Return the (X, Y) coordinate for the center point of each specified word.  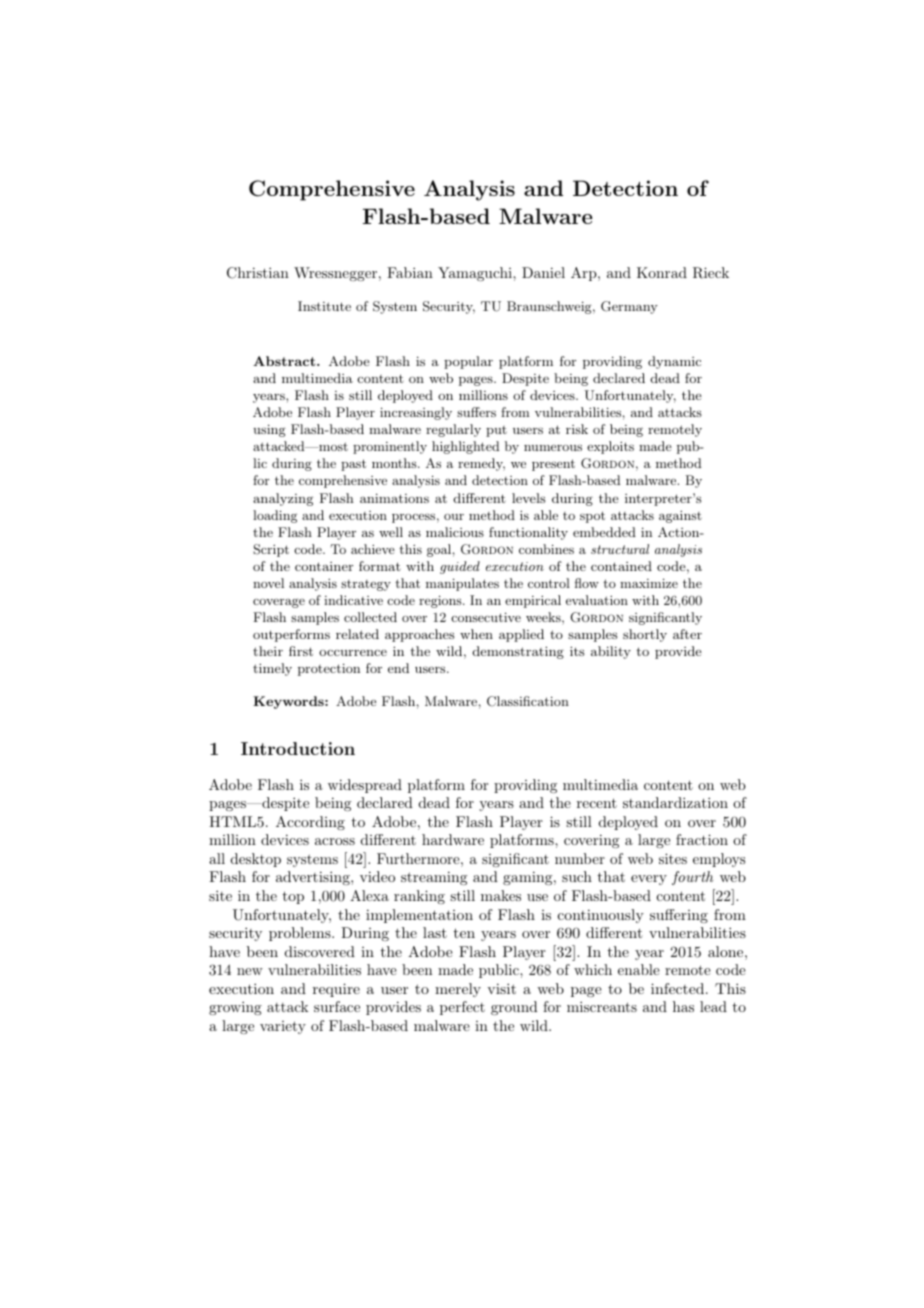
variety (283, 1027)
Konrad (662, 272)
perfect (462, 1008)
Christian (258, 273)
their (268, 651)
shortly (645, 635)
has (683, 1006)
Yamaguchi (476, 274)
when (476, 634)
